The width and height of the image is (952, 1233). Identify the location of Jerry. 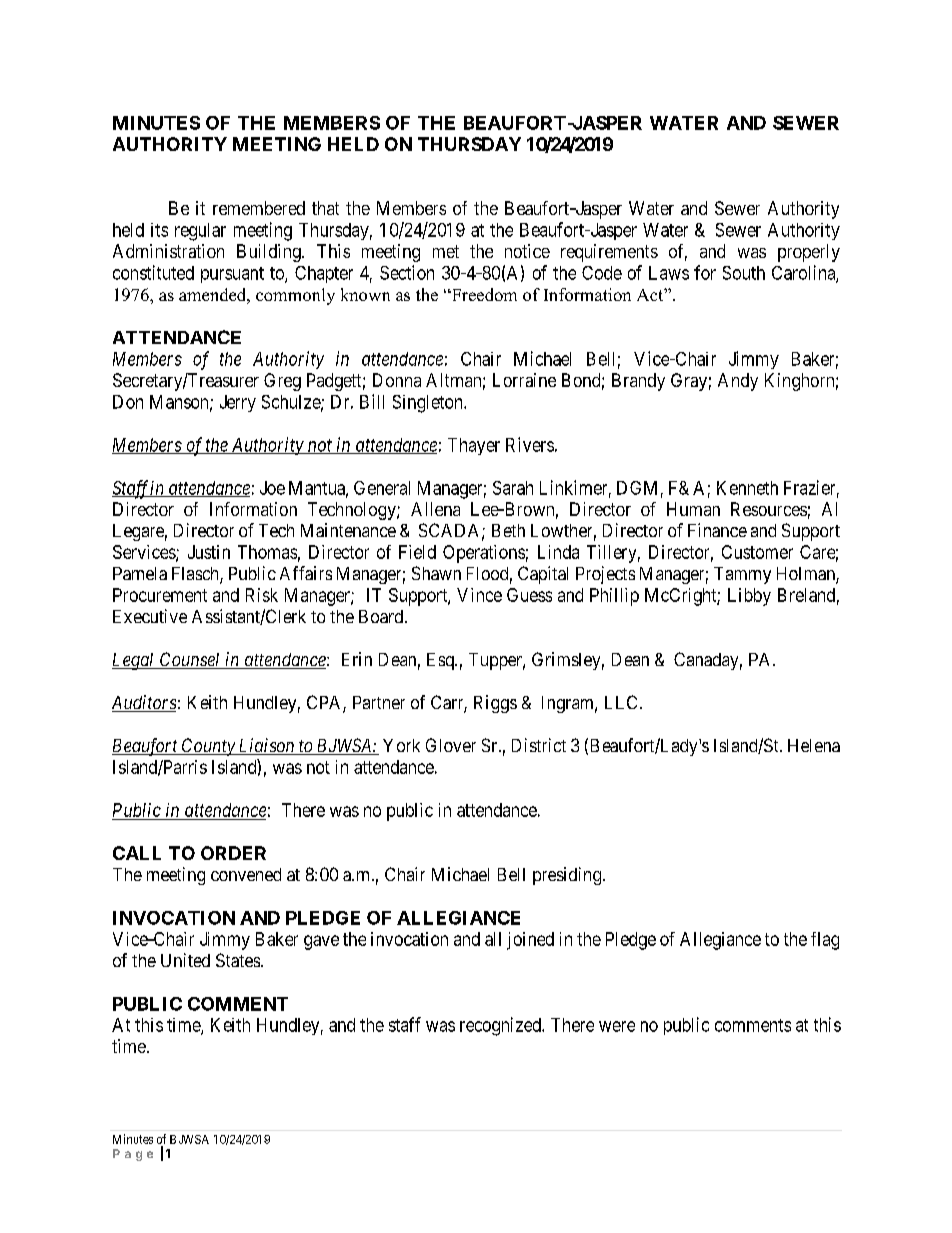
(238, 403).
